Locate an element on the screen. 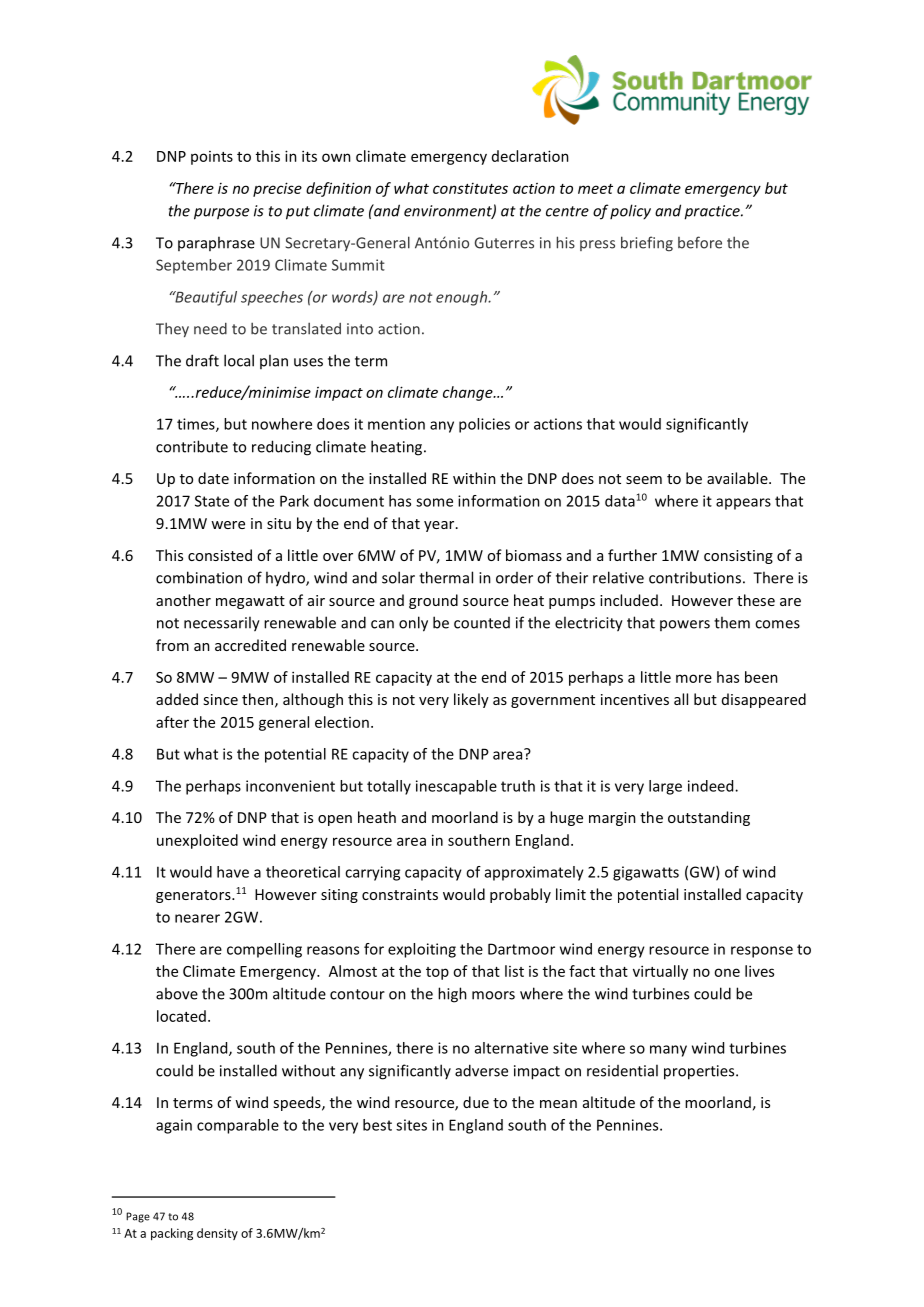 Image resolution: width=924 pixels, height=1307 pixels. constitutes is located at coordinates (470, 188).
